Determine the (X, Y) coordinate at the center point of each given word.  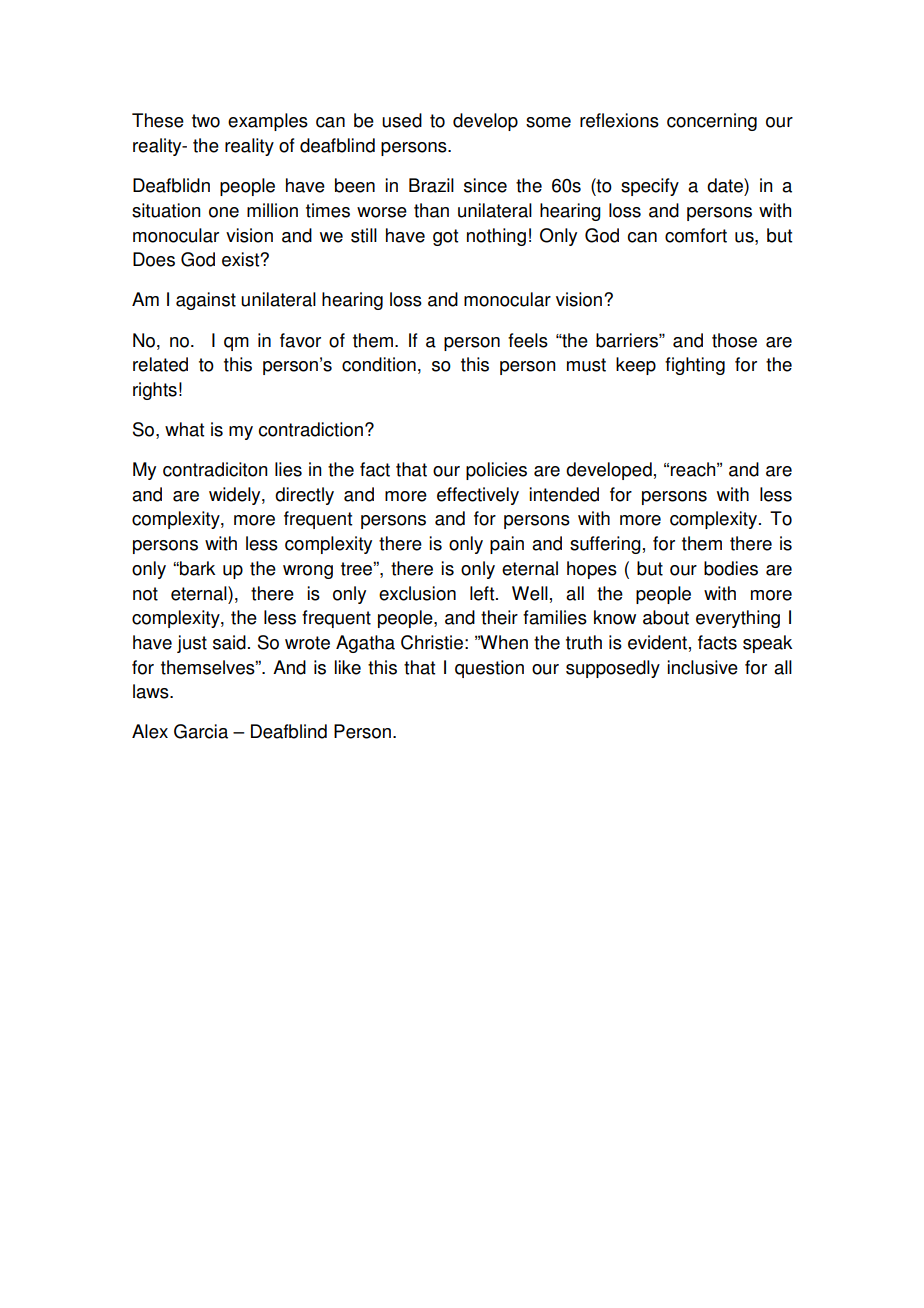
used (402, 120)
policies (496, 471)
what (184, 429)
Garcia (201, 731)
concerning (712, 122)
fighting (695, 366)
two (206, 121)
